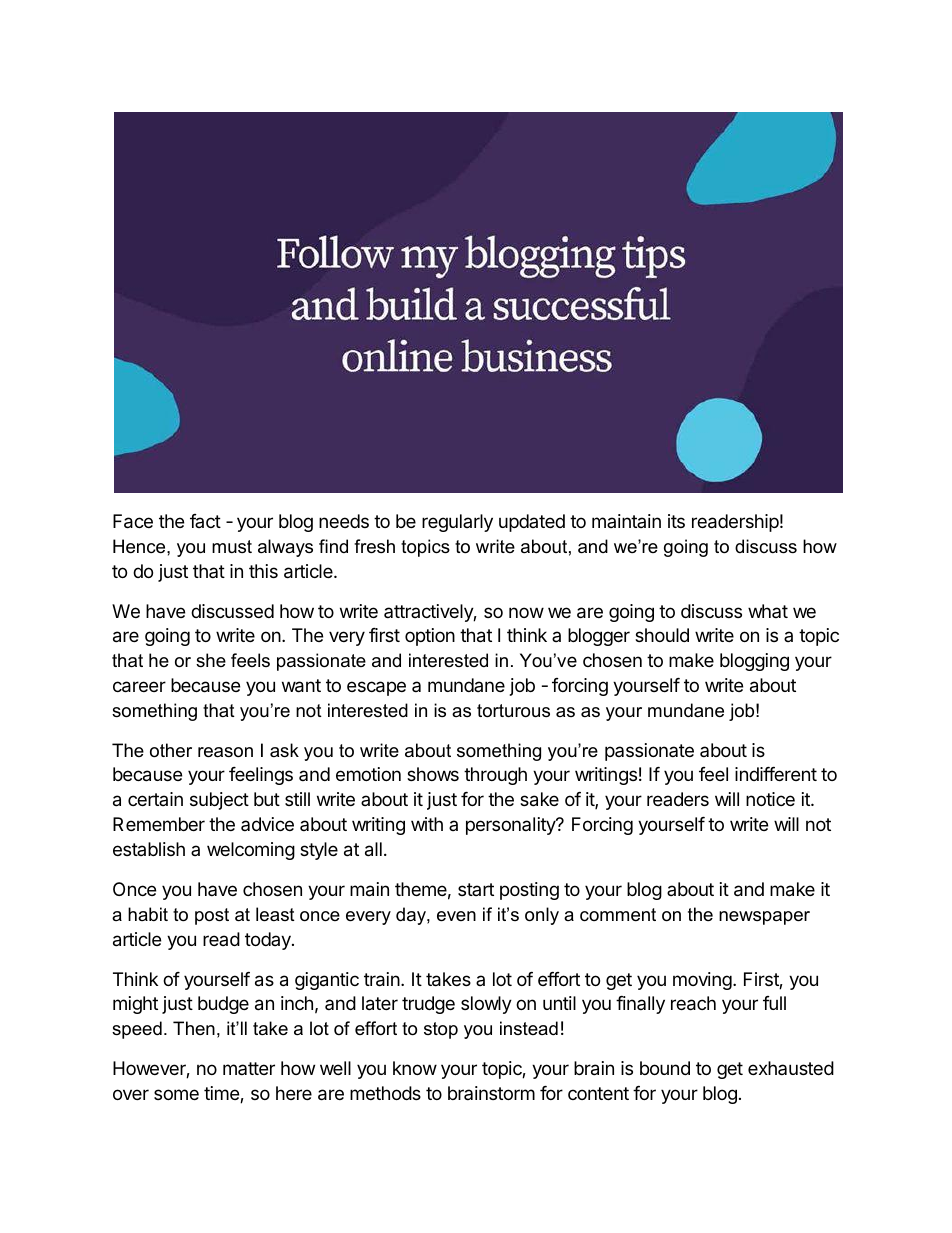  Describe the element at coordinates (232, 546) in the screenshot. I see `must` at that location.
